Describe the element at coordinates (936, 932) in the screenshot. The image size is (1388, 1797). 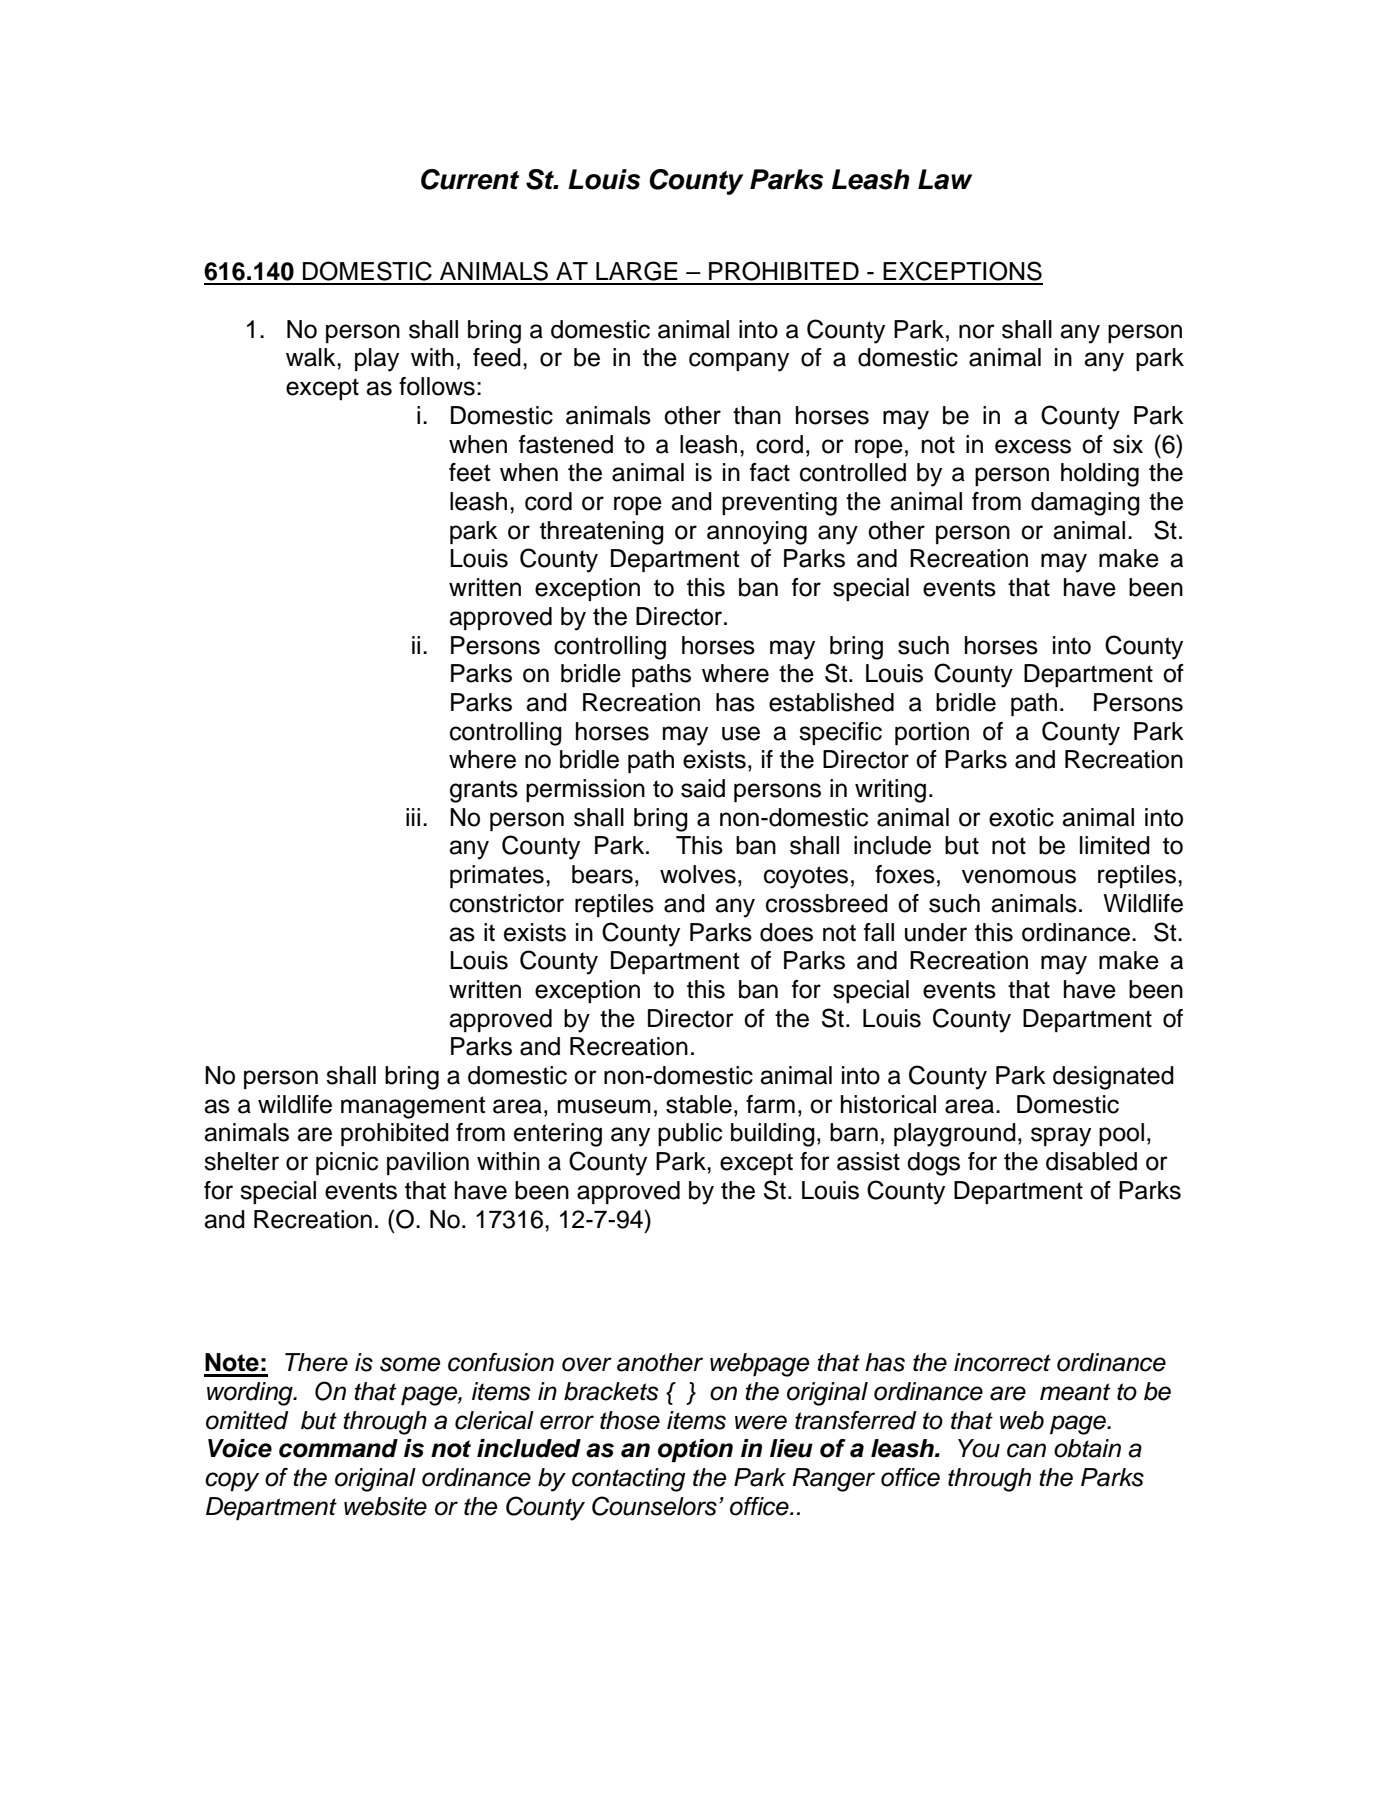
I see `under` at that location.
